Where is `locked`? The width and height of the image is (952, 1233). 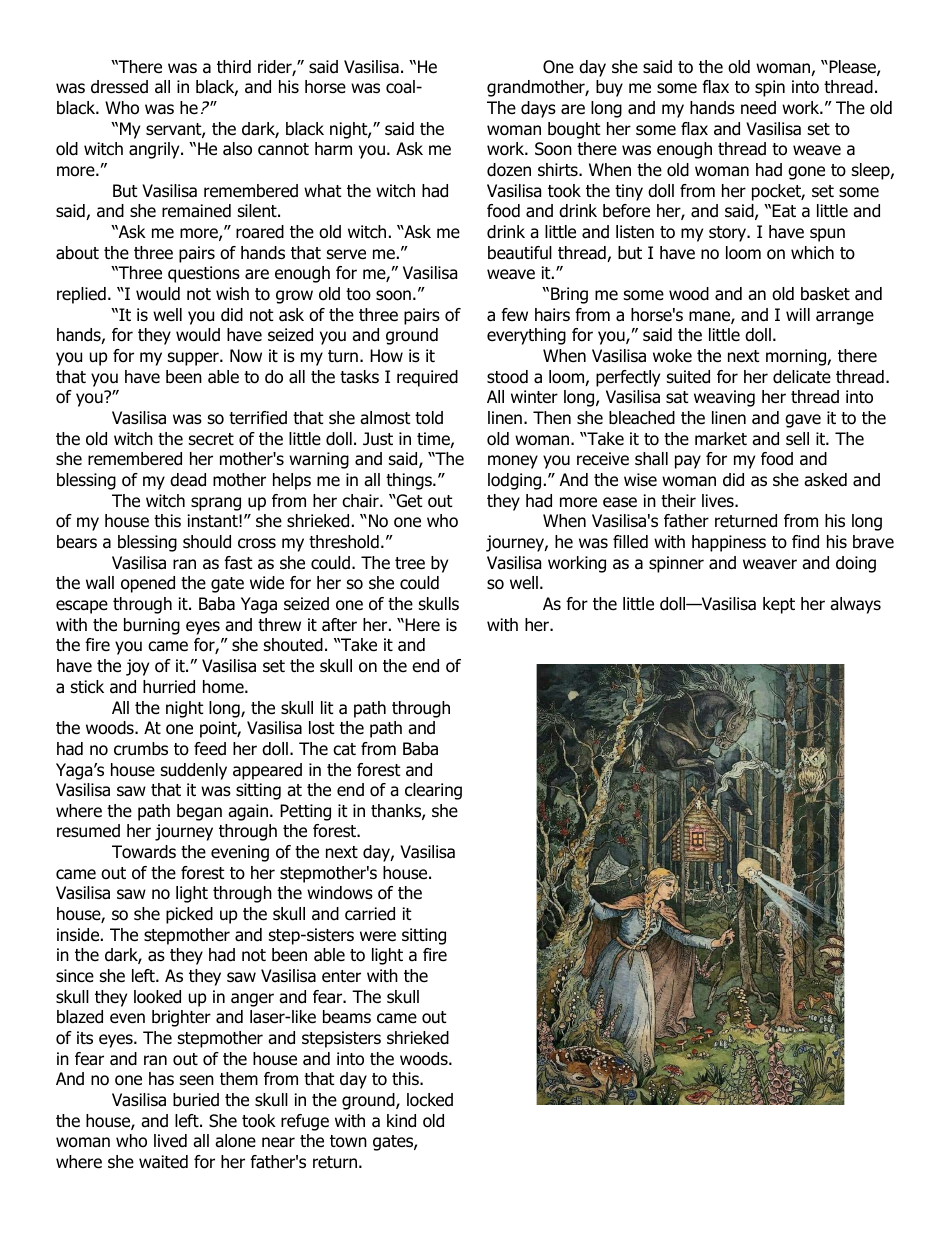
locked is located at coordinates (430, 1100).
